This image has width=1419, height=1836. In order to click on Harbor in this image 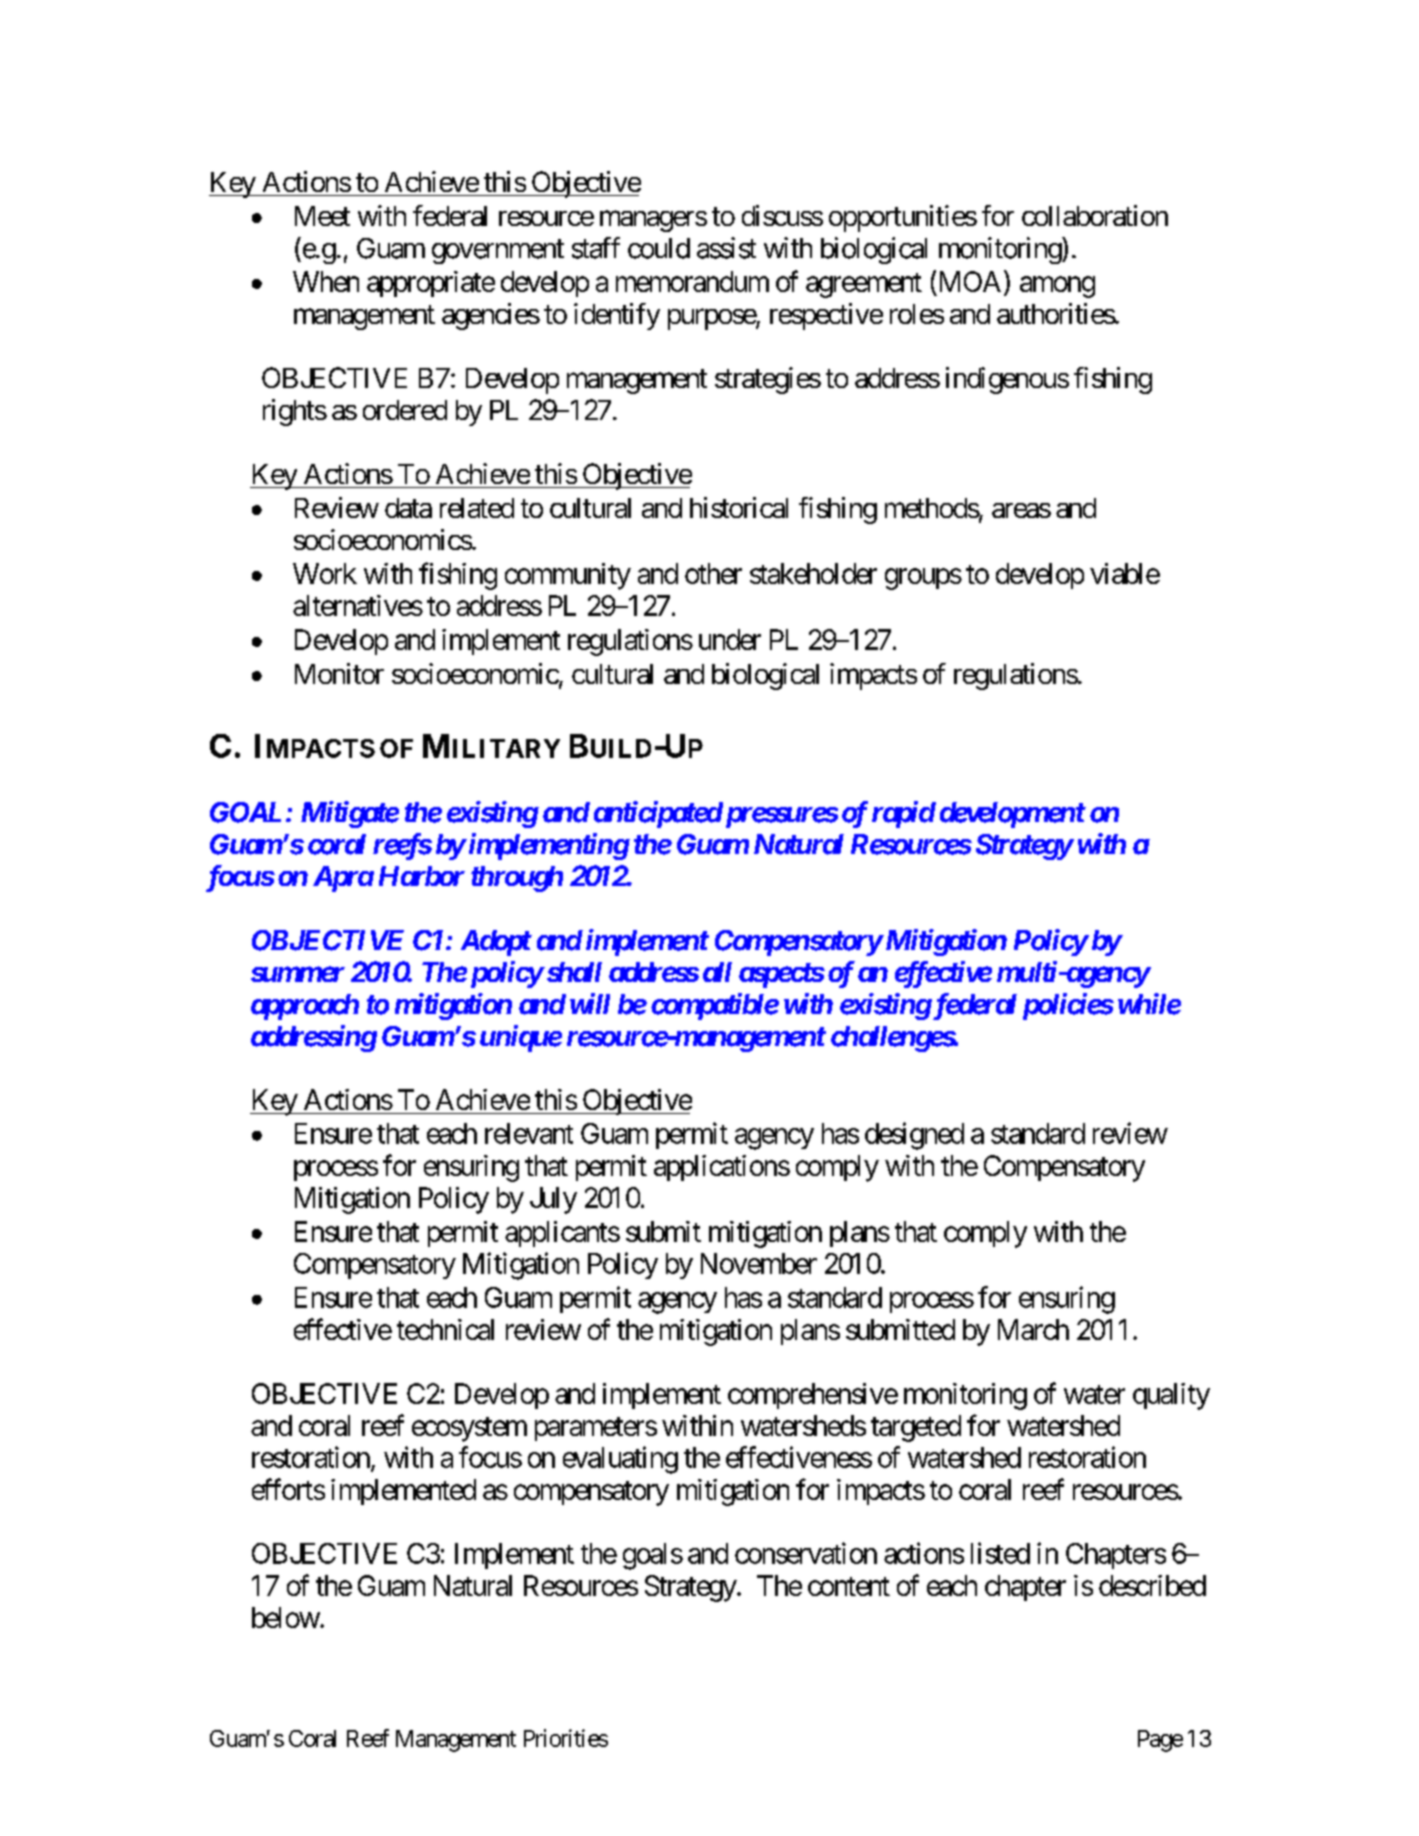, I will do `click(422, 876)`.
